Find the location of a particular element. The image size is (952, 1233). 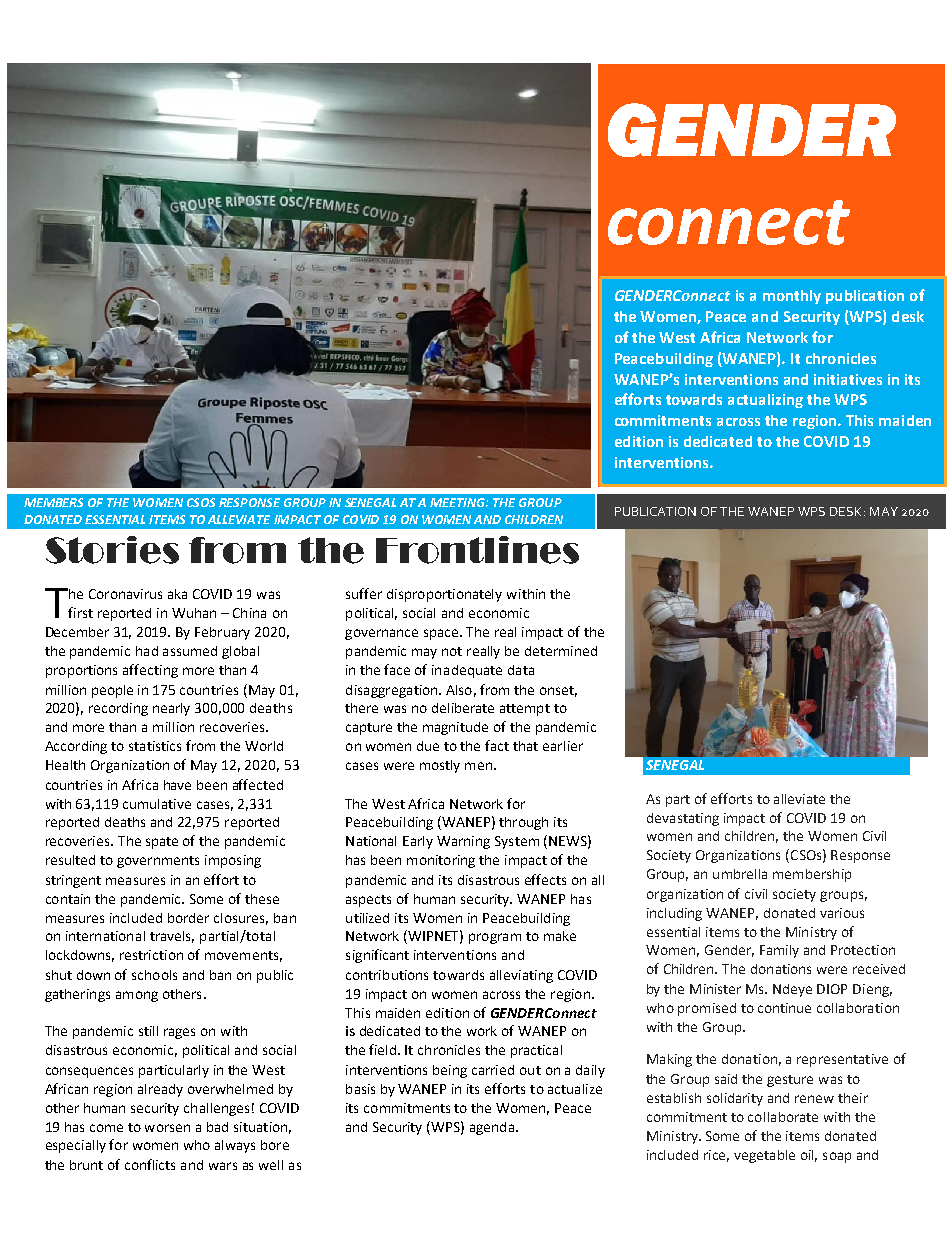

worsen is located at coordinates (167, 1128).
